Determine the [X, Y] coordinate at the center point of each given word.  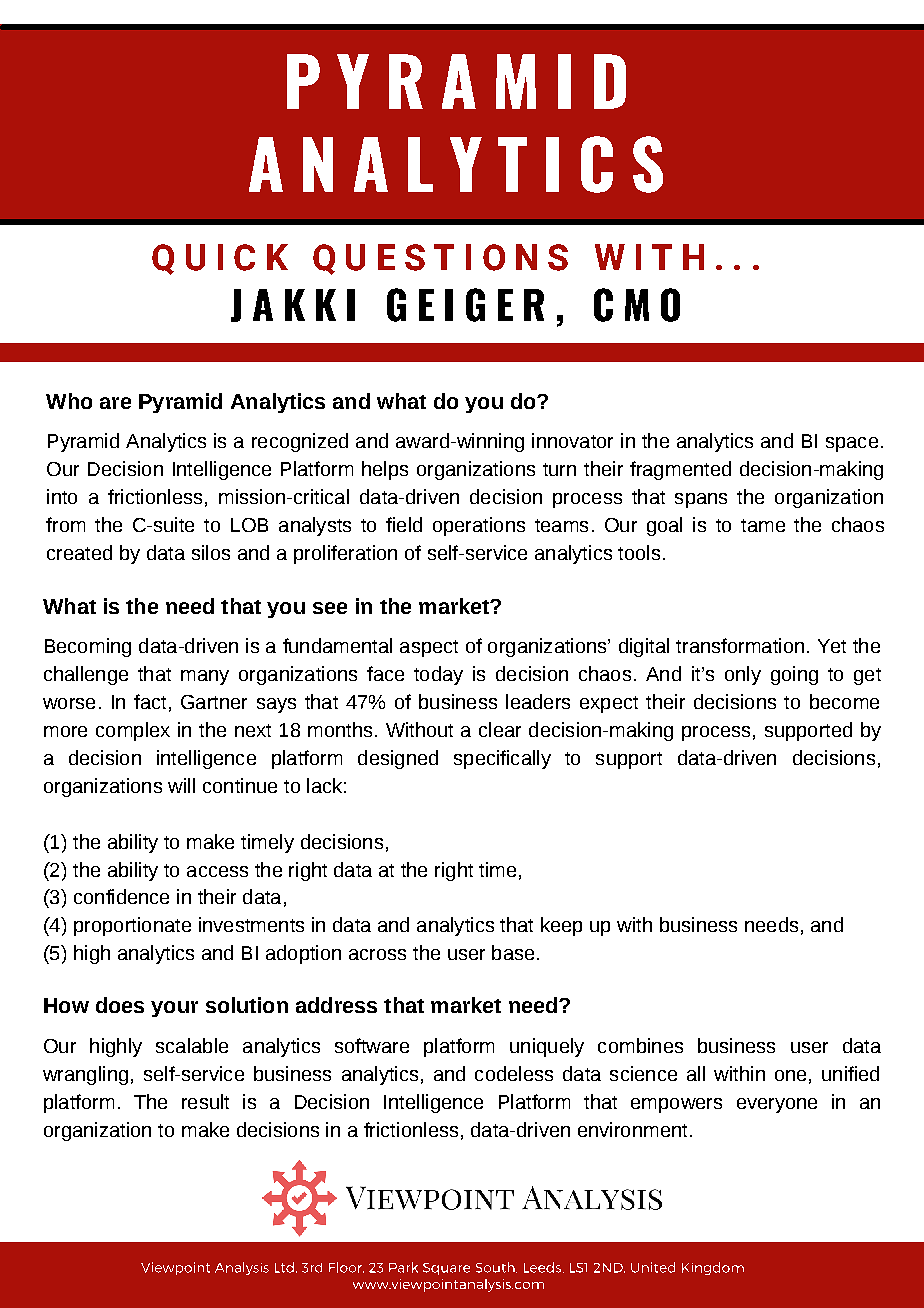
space [852, 444]
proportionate [132, 926]
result [205, 1101]
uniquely [547, 1047]
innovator [572, 440]
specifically [502, 759]
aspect [429, 648]
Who [69, 401]
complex [133, 731]
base [513, 952]
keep [561, 926]
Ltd [284, 1267]
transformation [740, 645]
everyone [777, 1105]
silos [211, 552]
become [844, 701]
